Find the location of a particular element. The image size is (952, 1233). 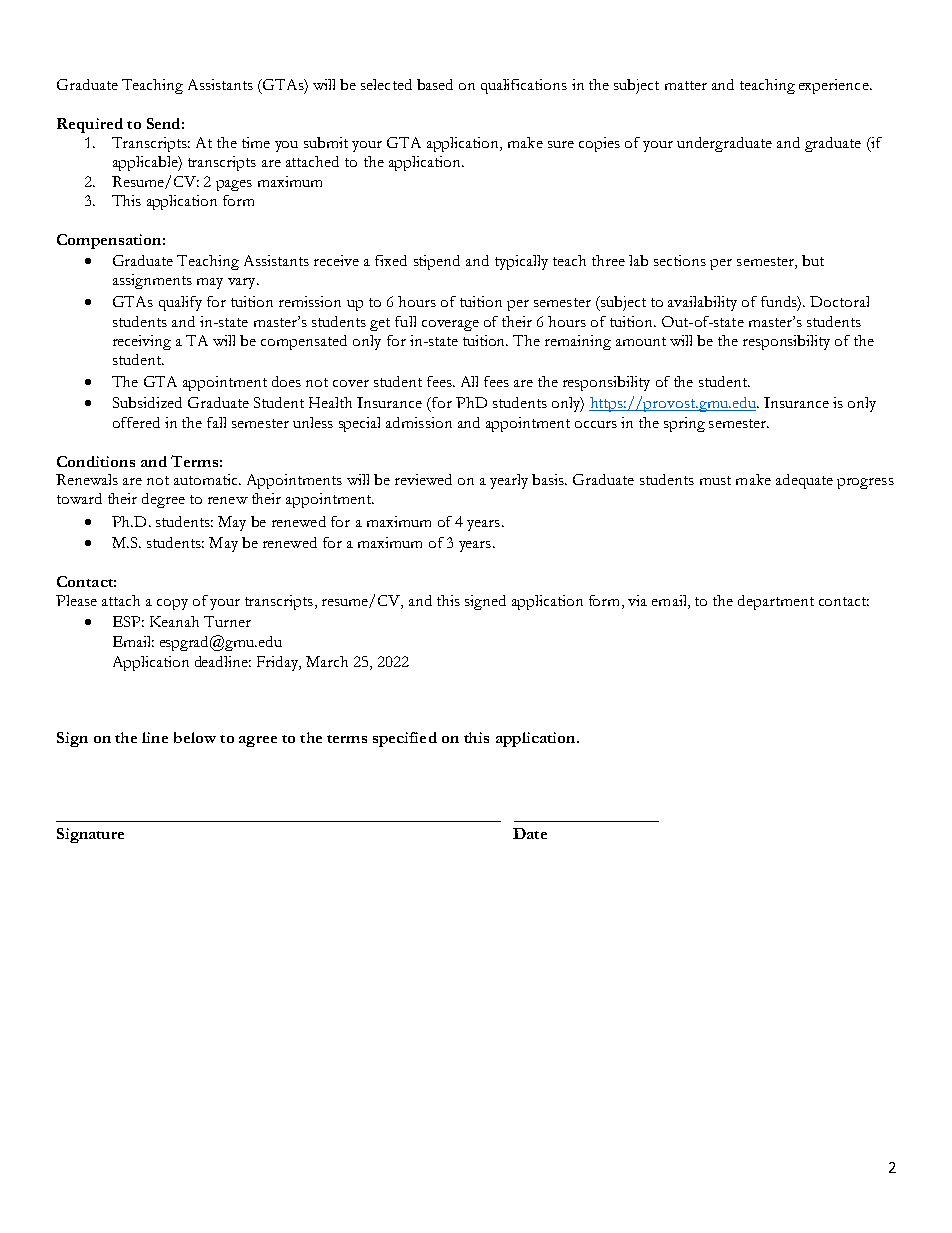

Date is located at coordinates (530, 833).
